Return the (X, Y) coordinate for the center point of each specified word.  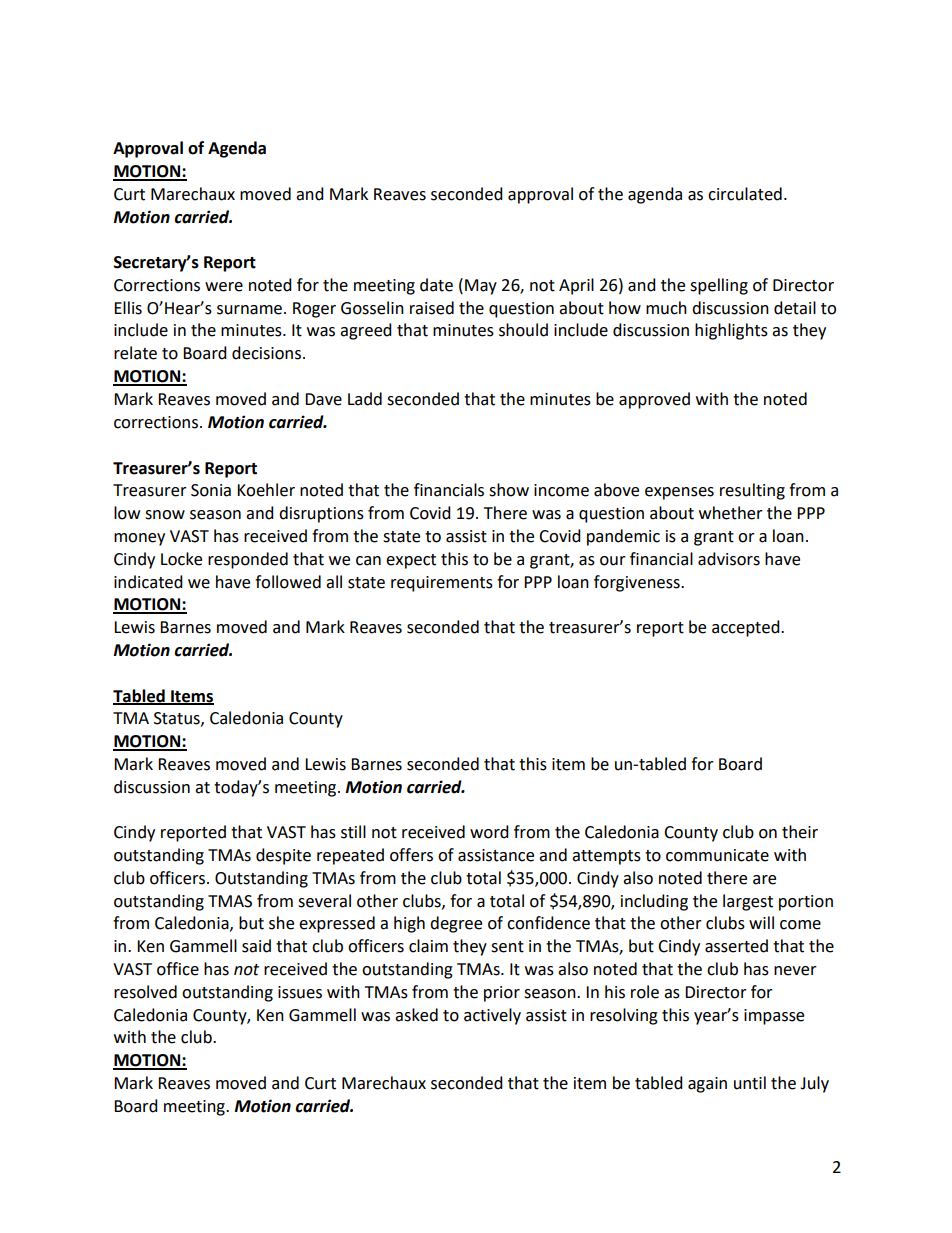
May (481, 287)
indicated (148, 582)
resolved (145, 992)
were (224, 287)
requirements (442, 584)
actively (492, 1016)
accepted (747, 628)
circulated (745, 194)
